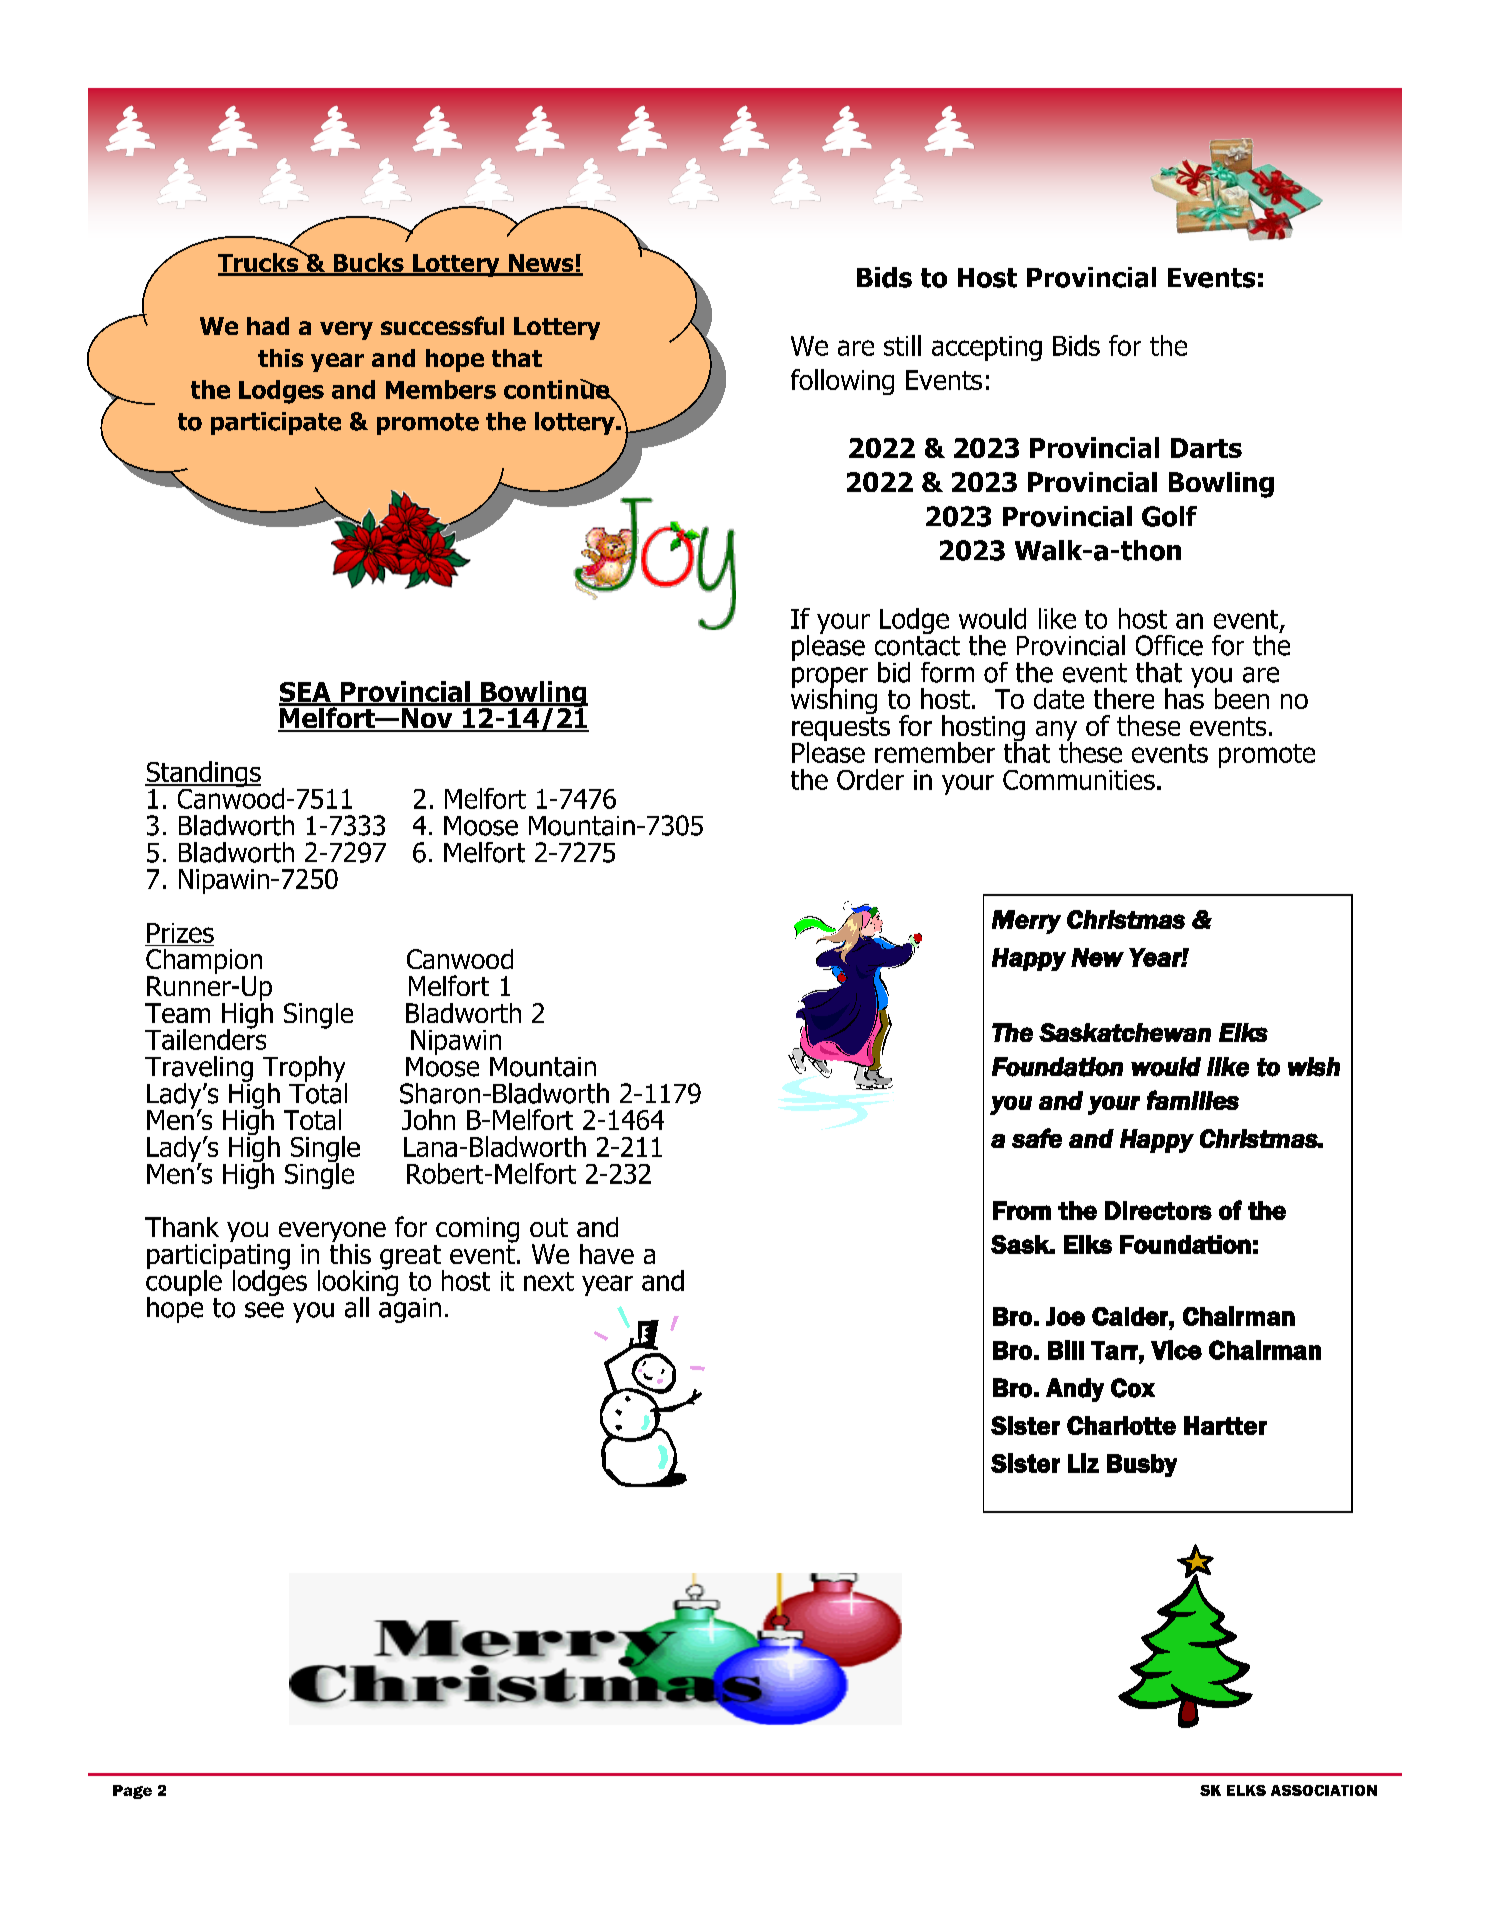 This screenshot has height=1928, width=1490. Describe the element at coordinates (987, 348) in the screenshot. I see `accepting` at that location.
